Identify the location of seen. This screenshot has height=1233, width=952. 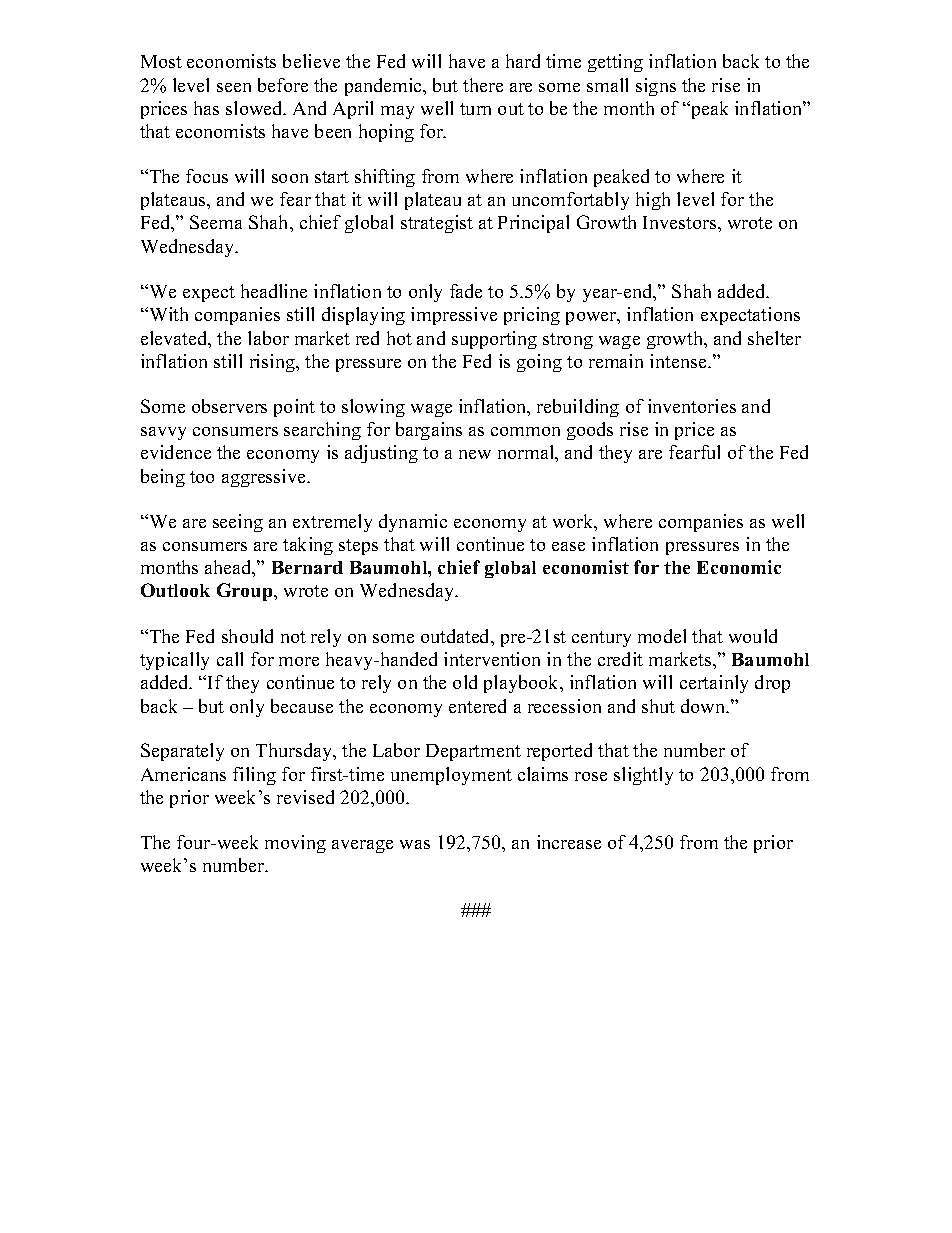
(234, 87).
